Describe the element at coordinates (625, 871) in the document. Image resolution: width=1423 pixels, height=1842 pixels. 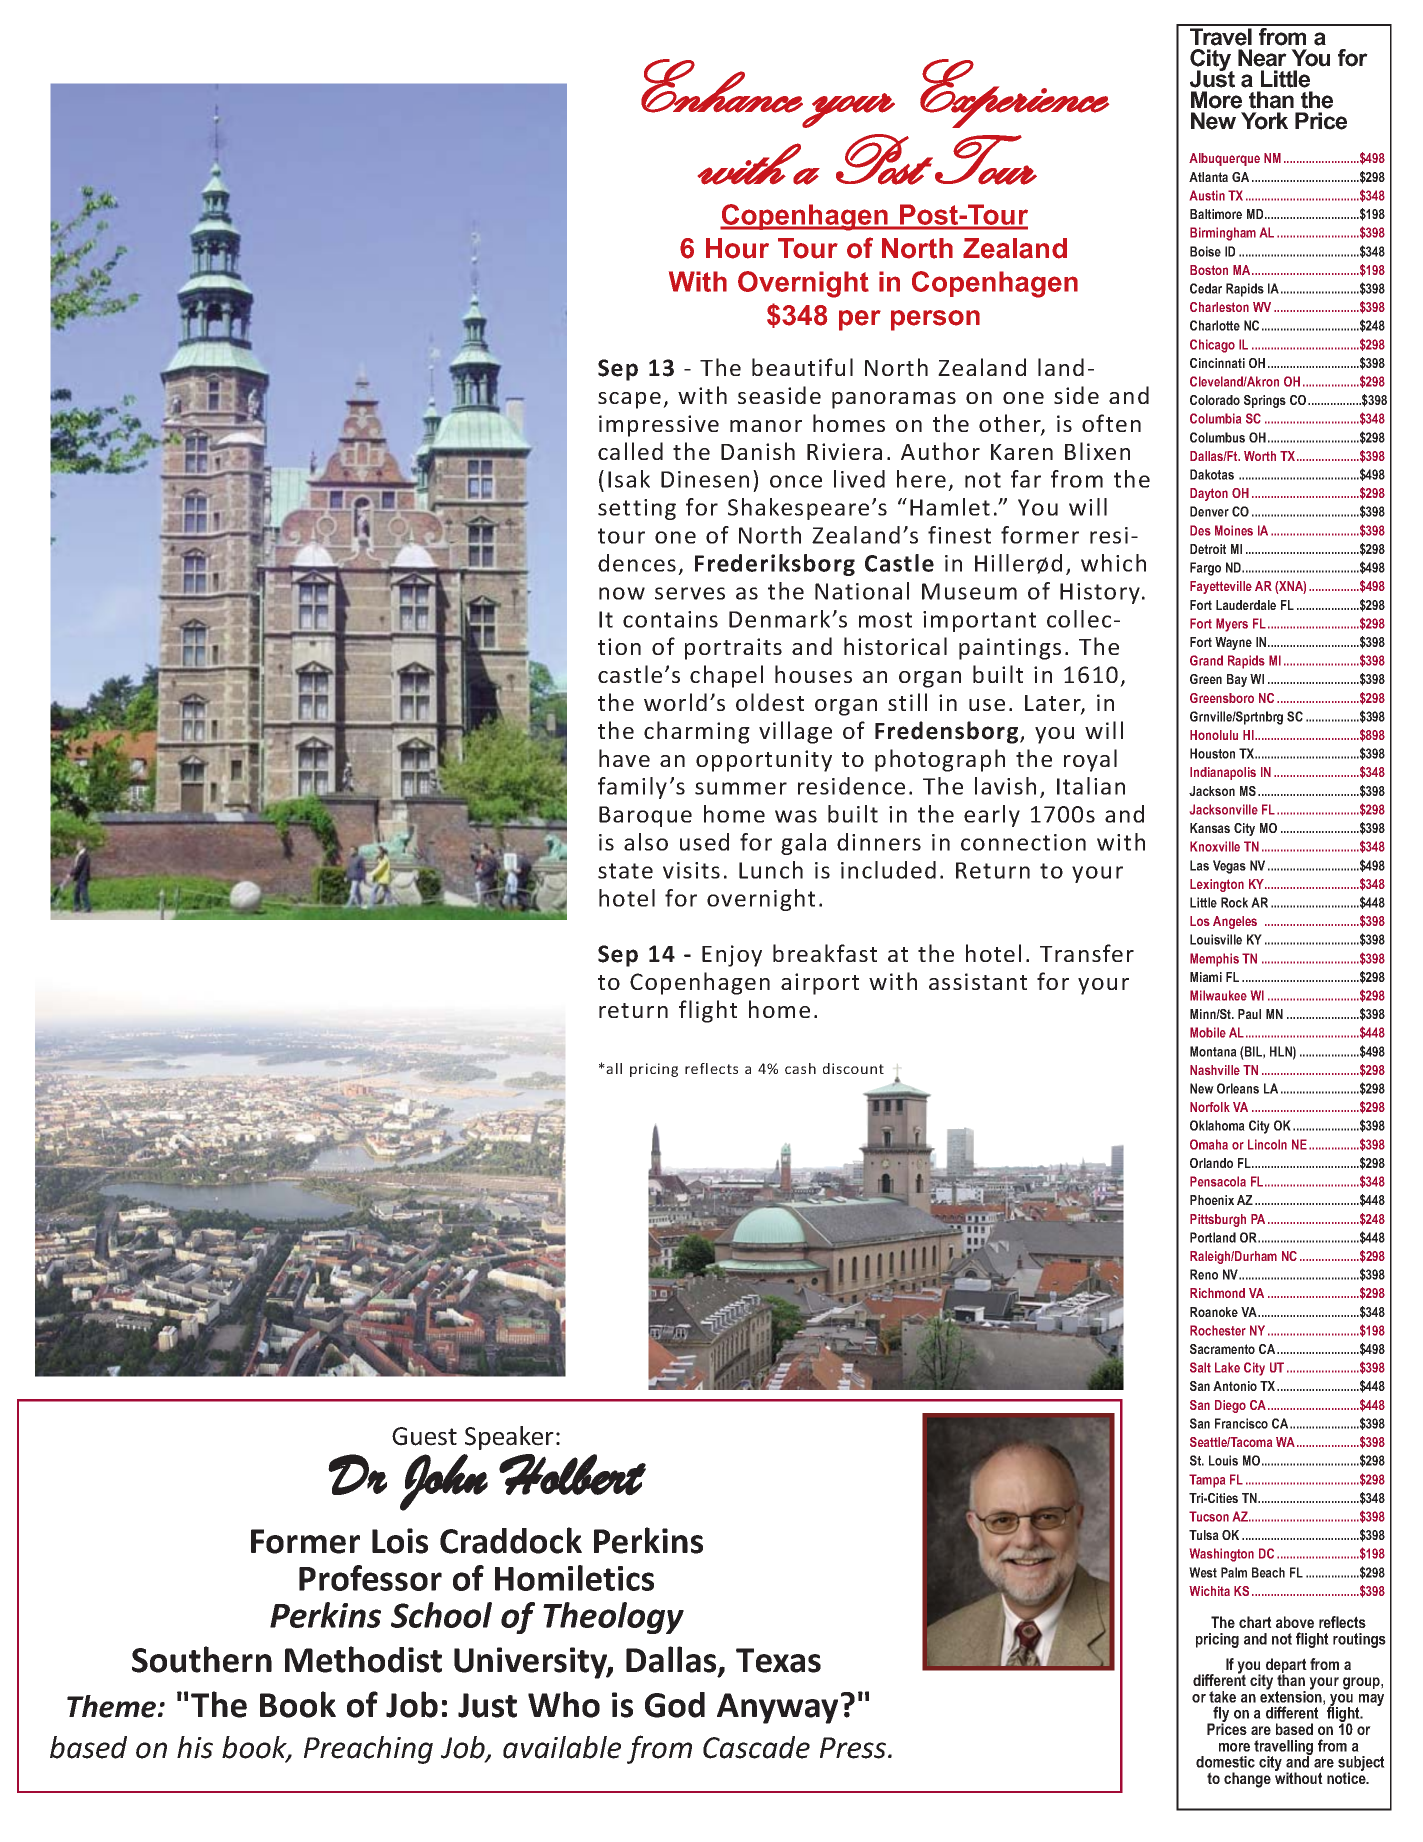
I see `state` at that location.
